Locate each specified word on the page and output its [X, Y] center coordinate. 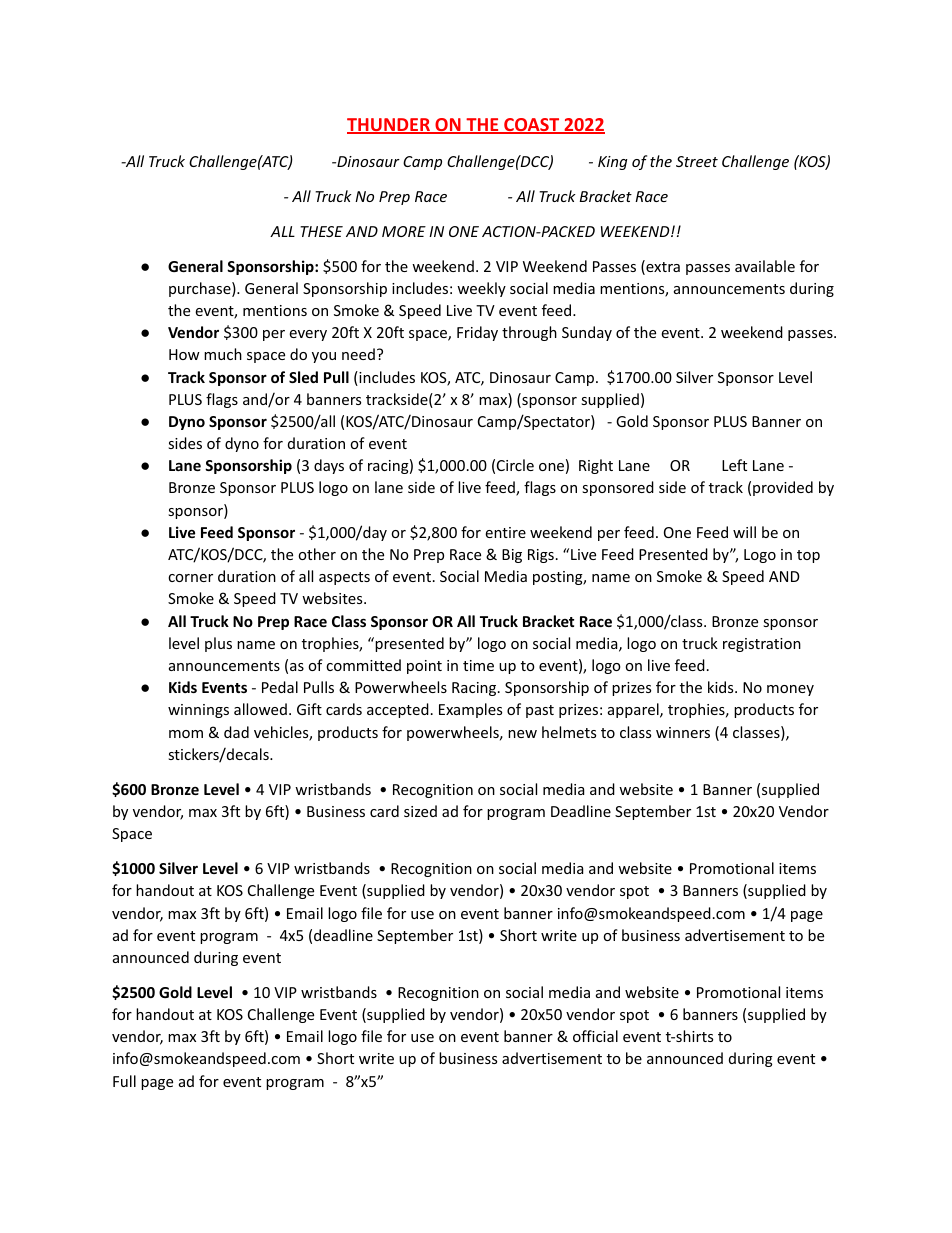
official [595, 1036]
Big [512, 556]
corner [190, 578]
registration [762, 645]
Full [124, 1081]
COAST [532, 126]
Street [697, 161]
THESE [321, 231]
